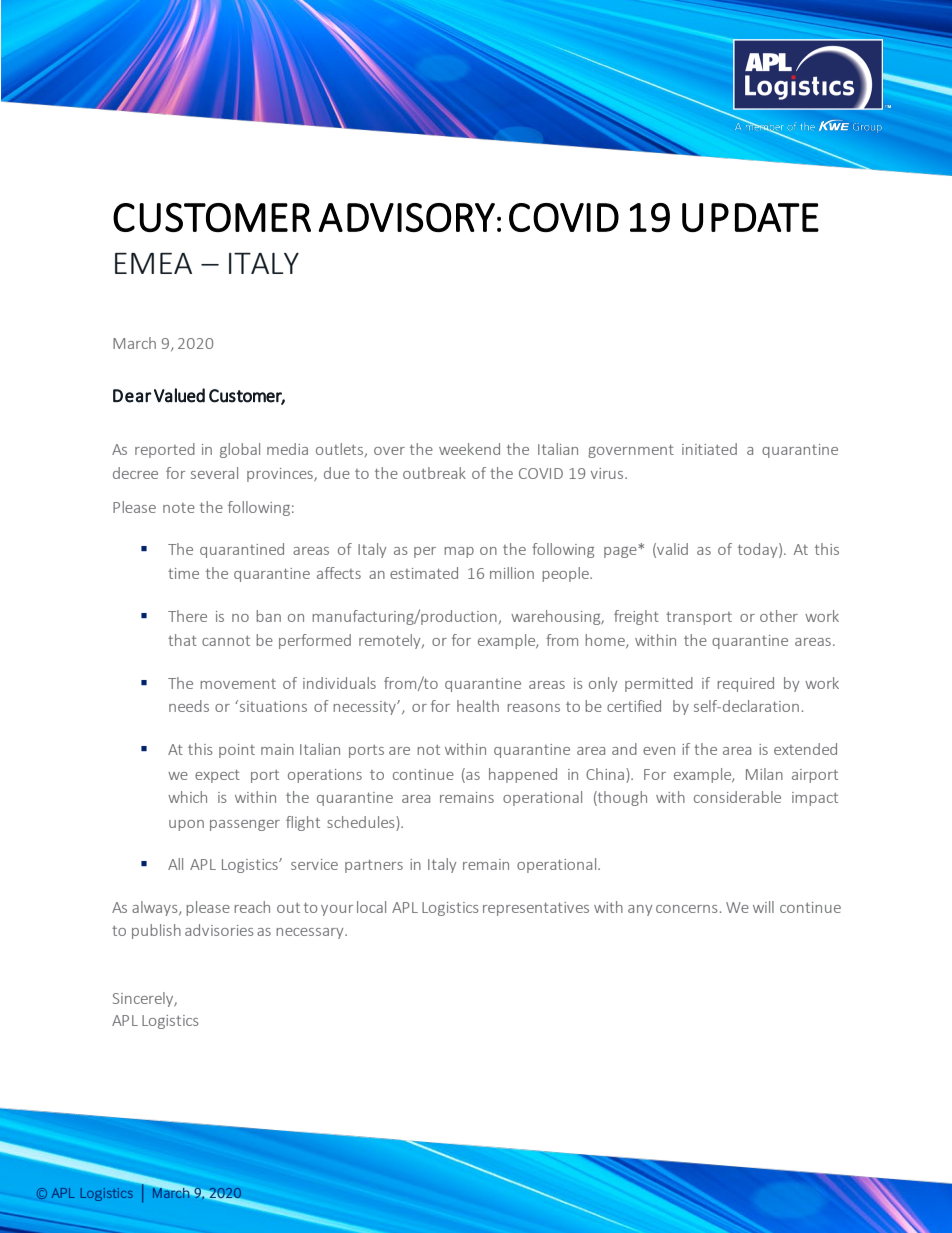  I want to click on initiated, so click(709, 449).
